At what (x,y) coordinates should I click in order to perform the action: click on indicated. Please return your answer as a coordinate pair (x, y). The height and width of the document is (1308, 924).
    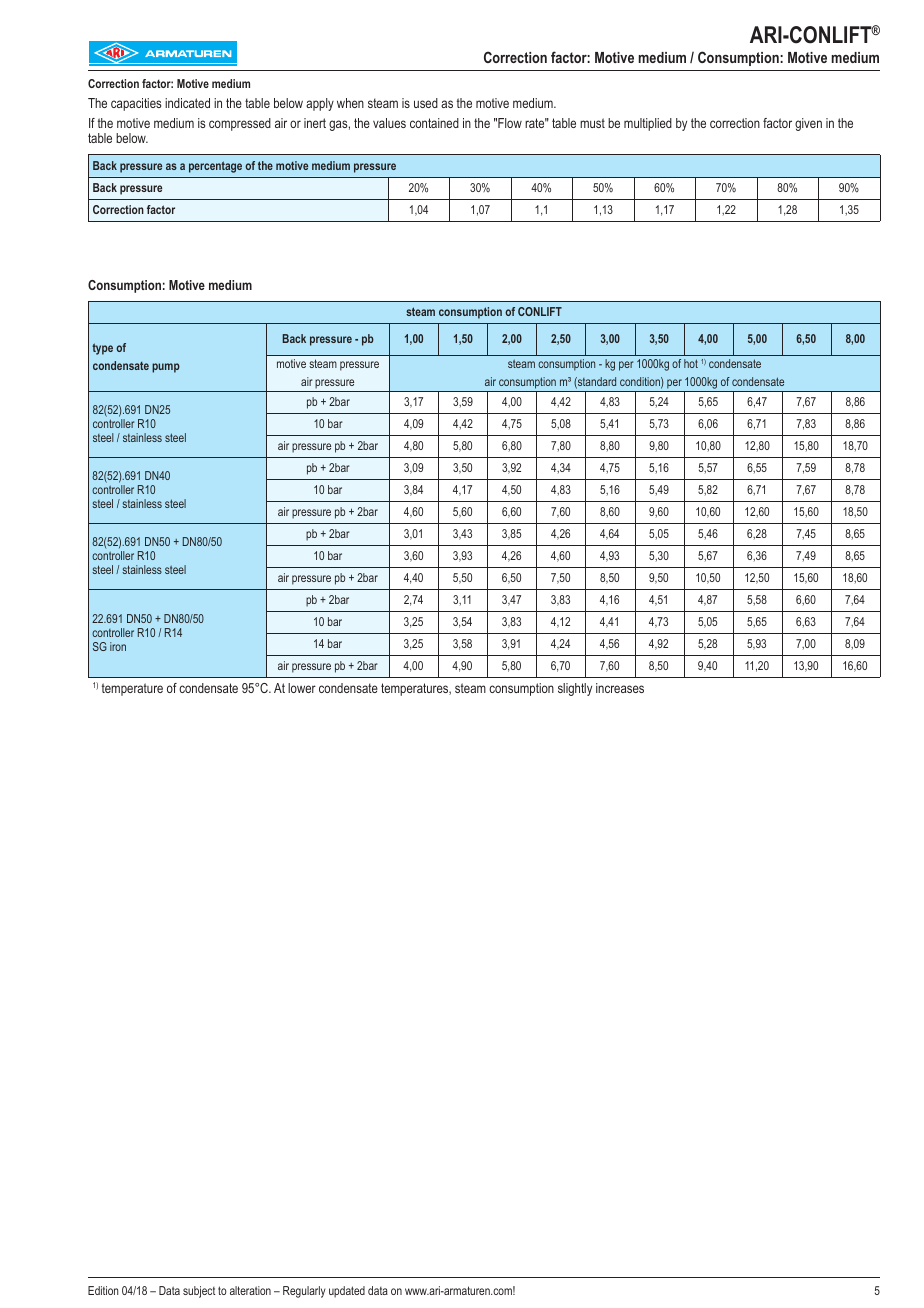
    Looking at the image, I should click on (187, 103).
